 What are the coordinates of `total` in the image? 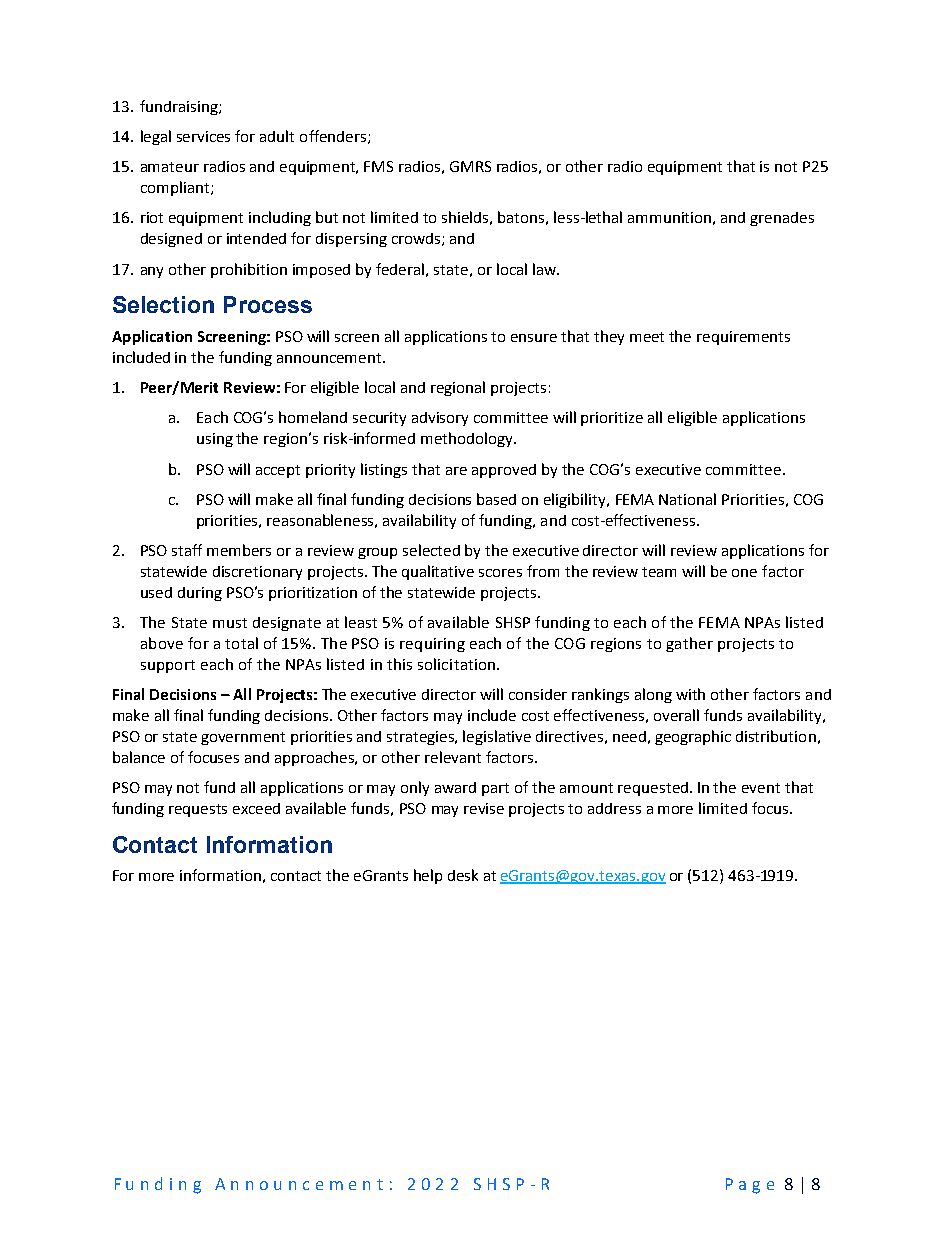 It's located at (241, 643).
